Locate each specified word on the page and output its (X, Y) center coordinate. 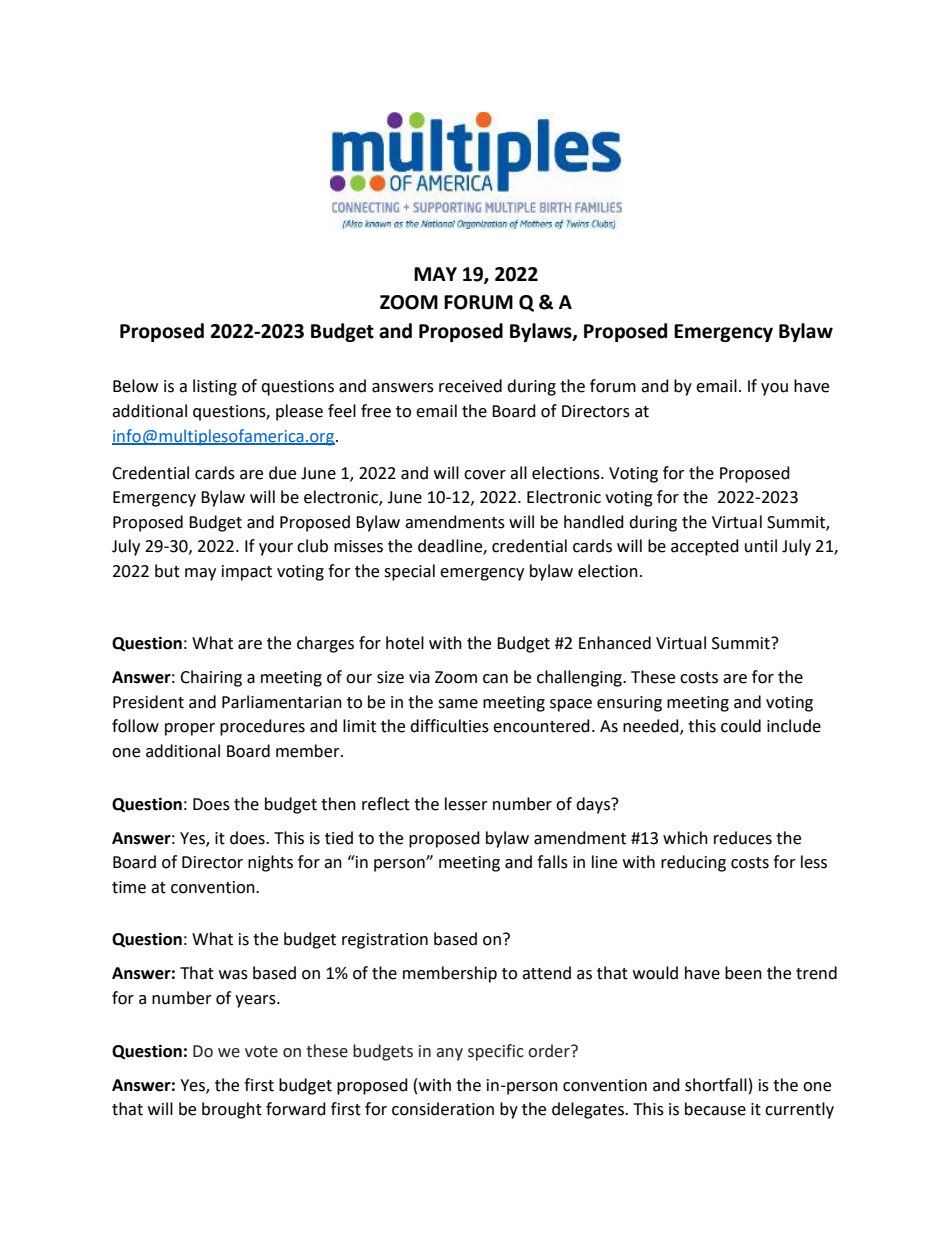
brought (232, 1110)
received (470, 386)
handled (594, 522)
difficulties (449, 726)
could (741, 726)
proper (190, 729)
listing (215, 387)
